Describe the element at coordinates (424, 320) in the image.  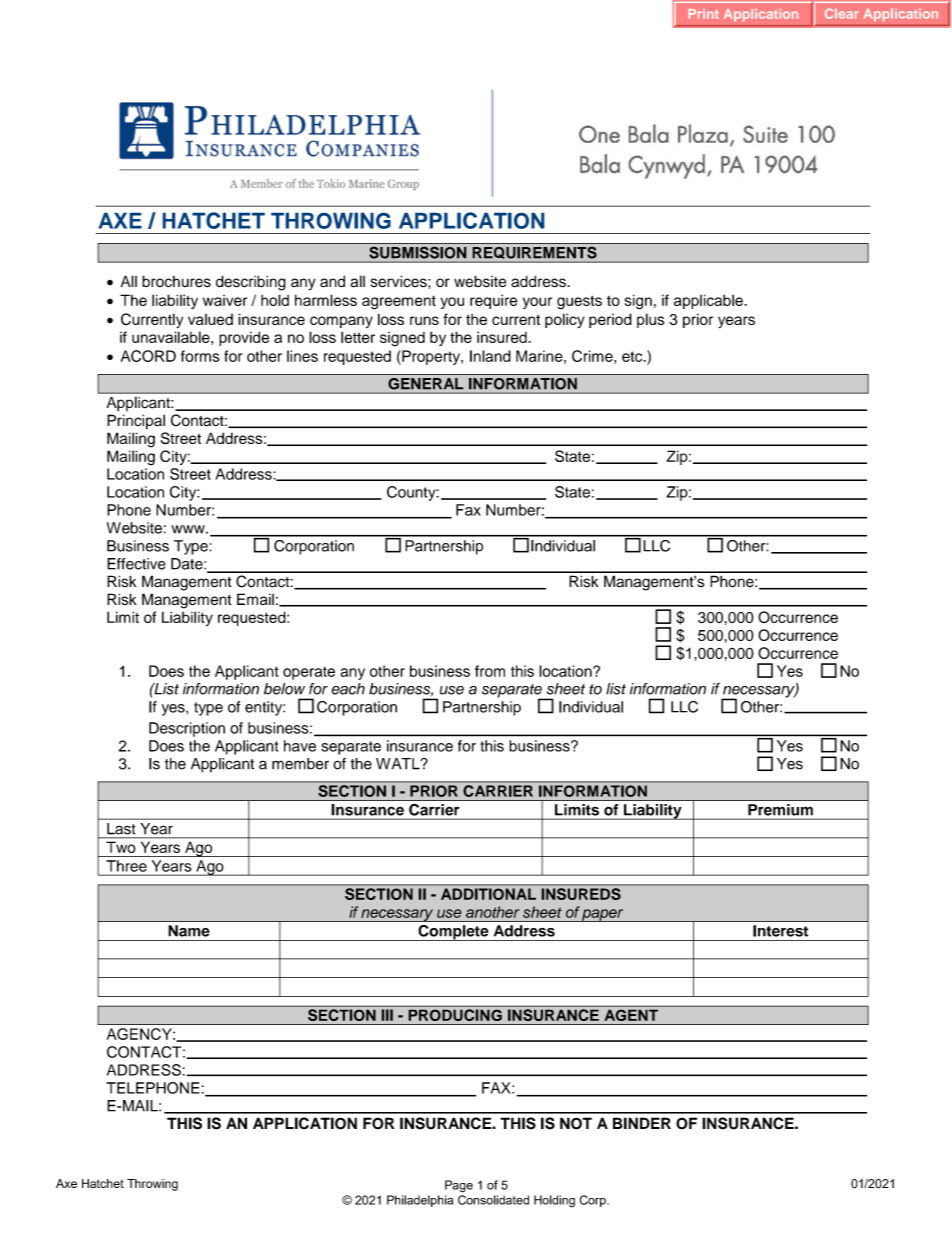
I see `runs` at that location.
